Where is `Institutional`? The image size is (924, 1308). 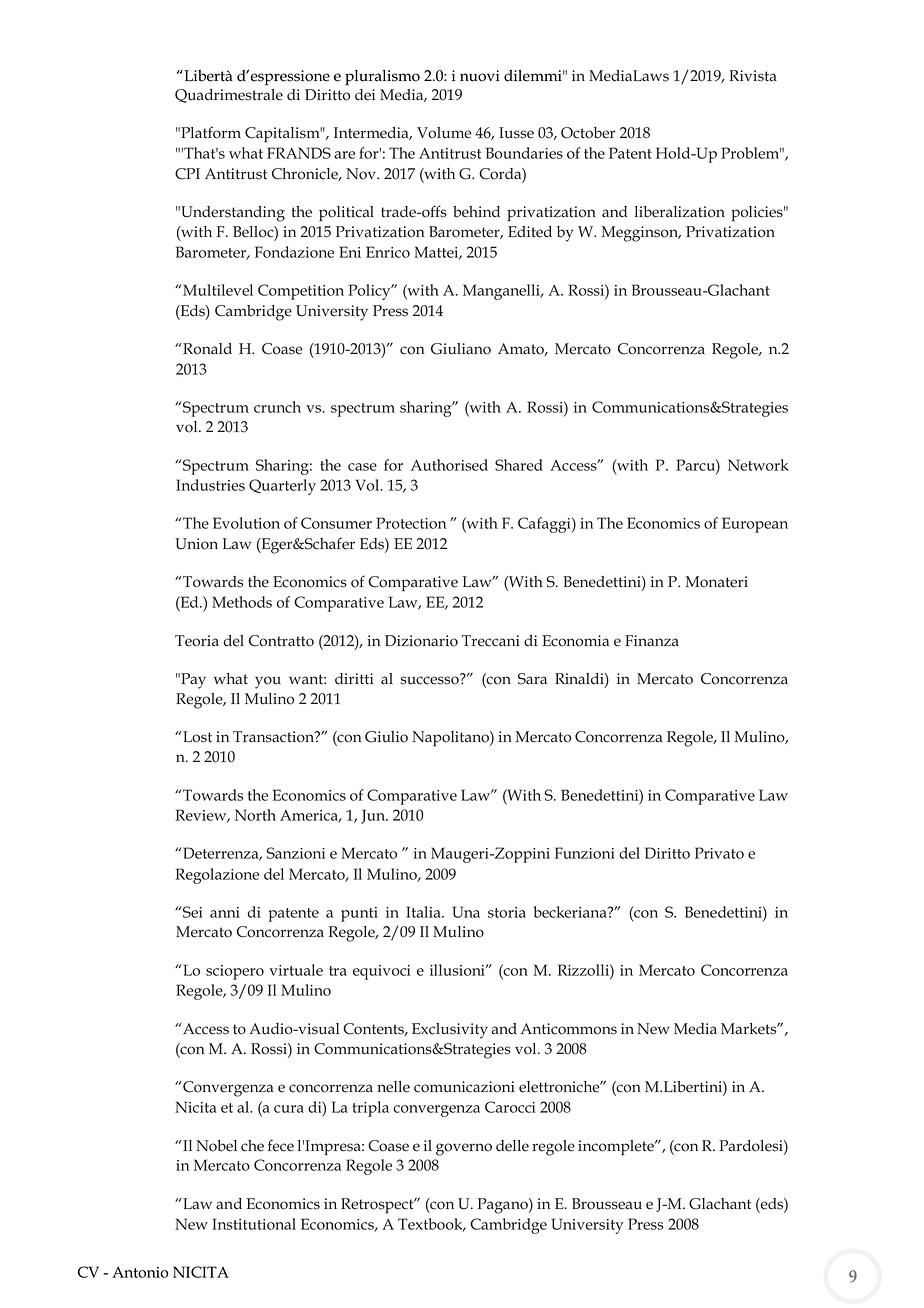
Institutional is located at coordinates (254, 1224).
